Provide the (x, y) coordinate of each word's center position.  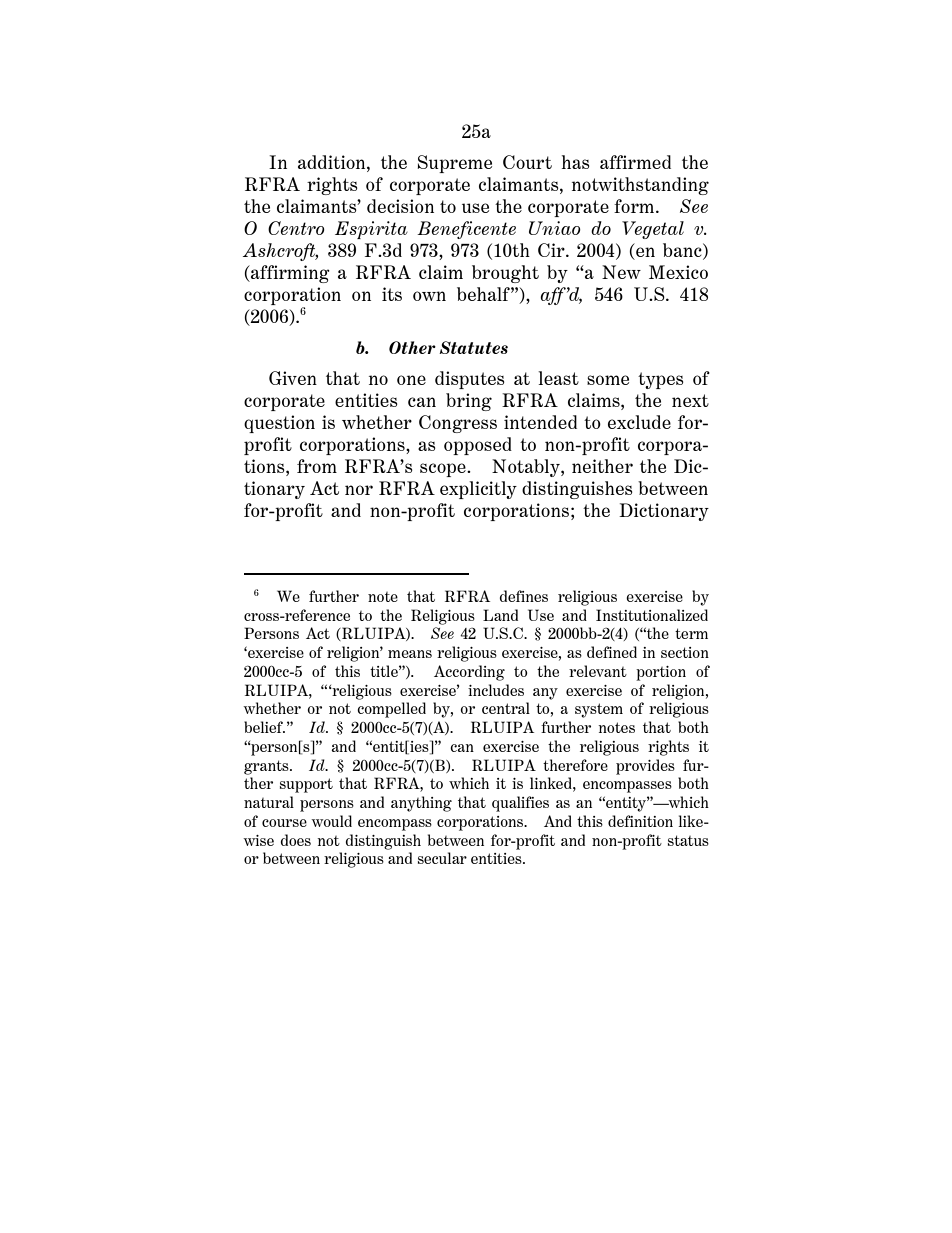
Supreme (455, 164)
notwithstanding (640, 186)
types (661, 380)
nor (359, 490)
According (469, 673)
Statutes (473, 347)
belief (264, 727)
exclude (639, 422)
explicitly (478, 490)
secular (442, 858)
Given (293, 378)
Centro (296, 228)
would (331, 821)
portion (661, 673)
